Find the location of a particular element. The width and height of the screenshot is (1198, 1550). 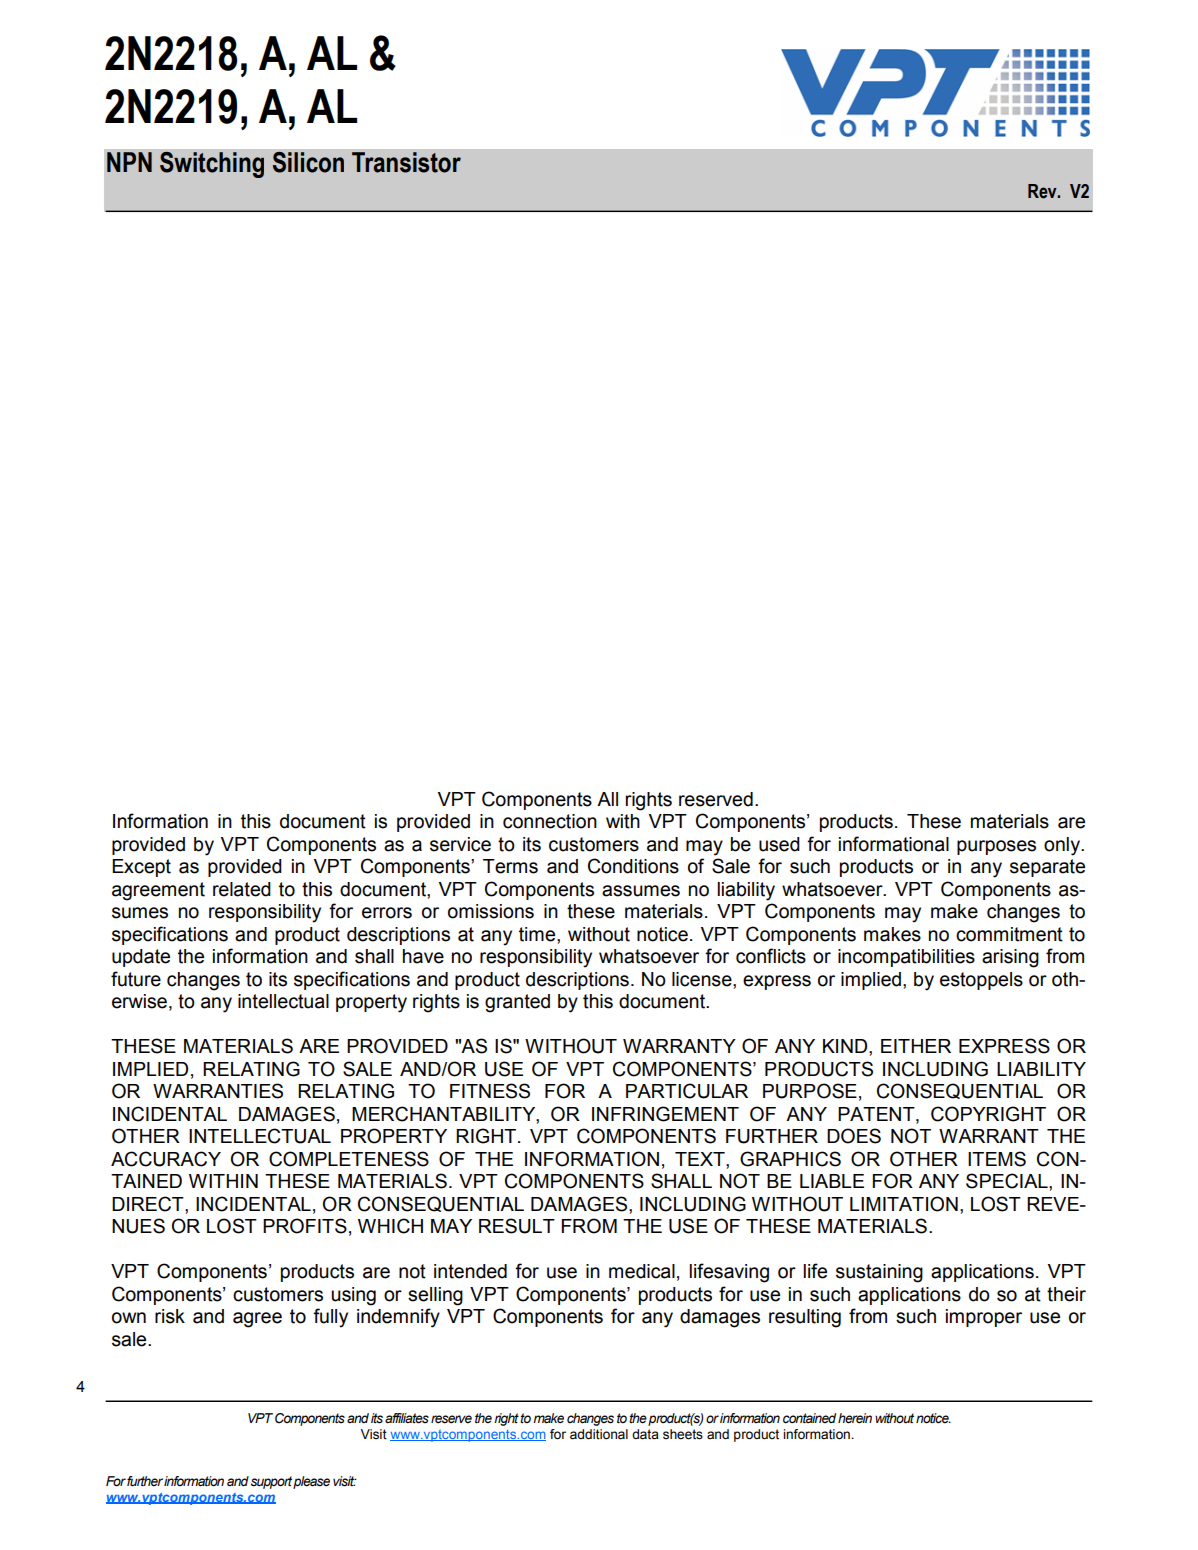

connection is located at coordinates (550, 821).
